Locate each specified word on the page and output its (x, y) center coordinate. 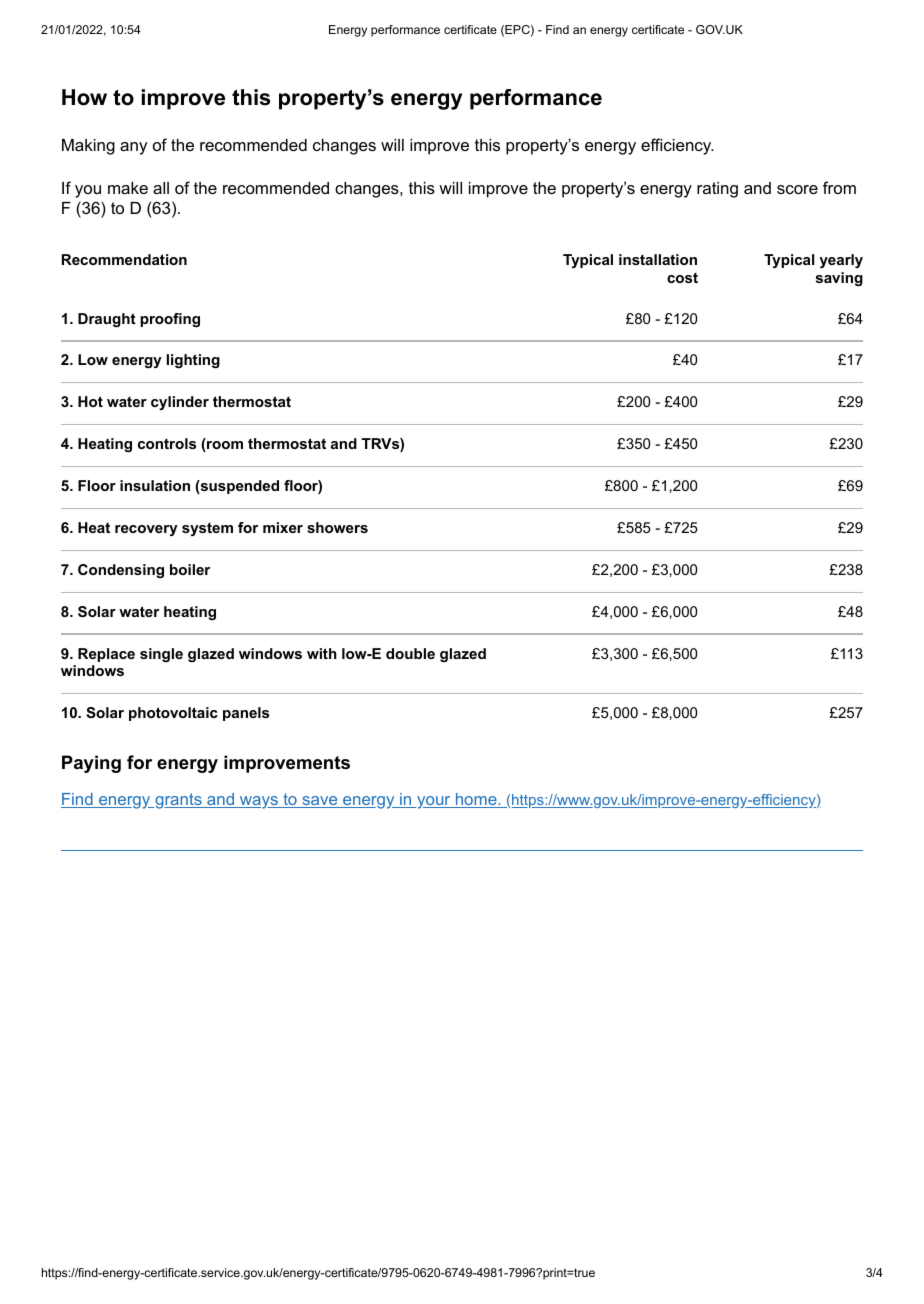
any (133, 148)
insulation (155, 485)
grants (178, 801)
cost (682, 278)
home (476, 800)
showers (337, 527)
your (434, 802)
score (797, 189)
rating (717, 190)
